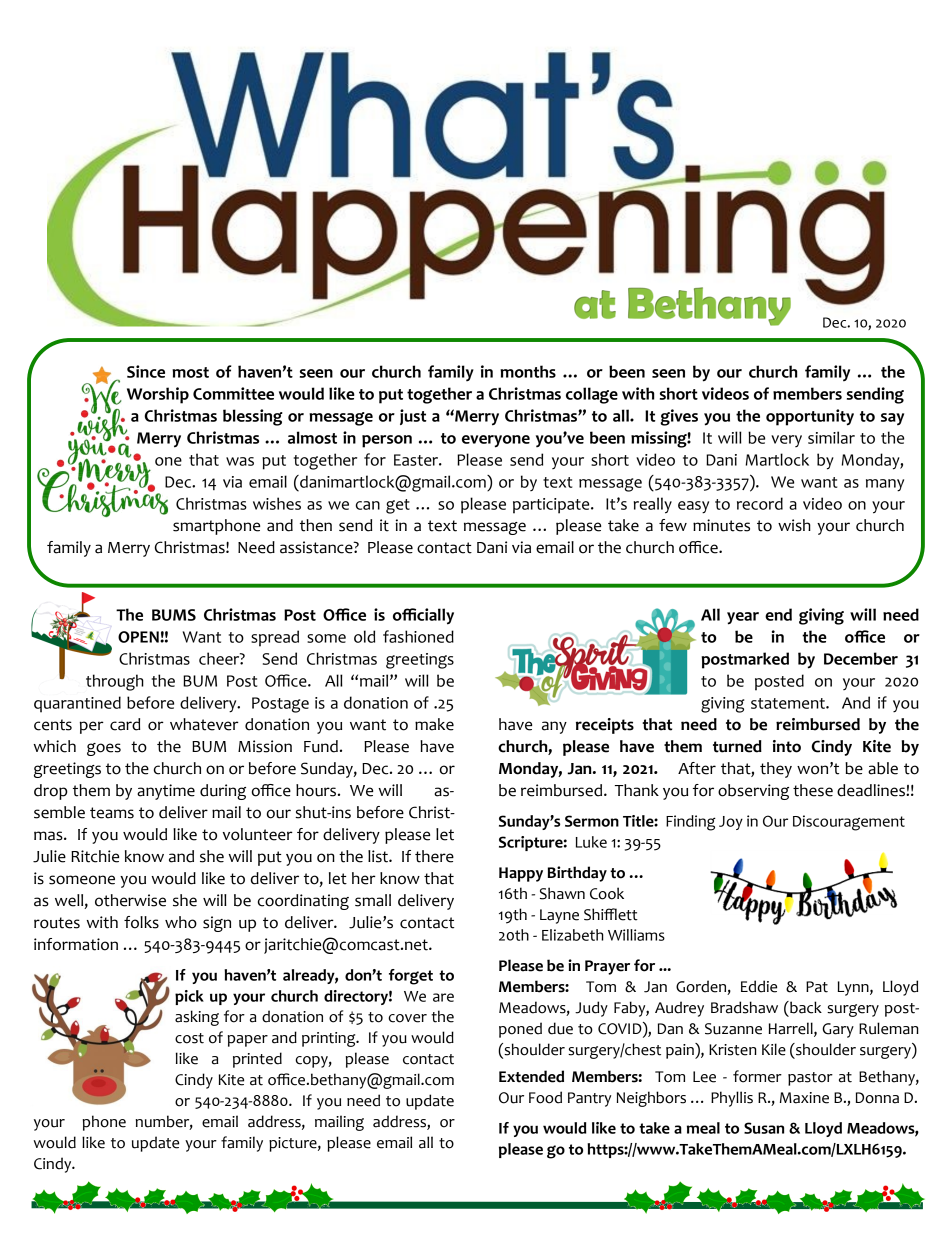  Describe the element at coordinates (130, 900) in the screenshot. I see `otherwise` at that location.
